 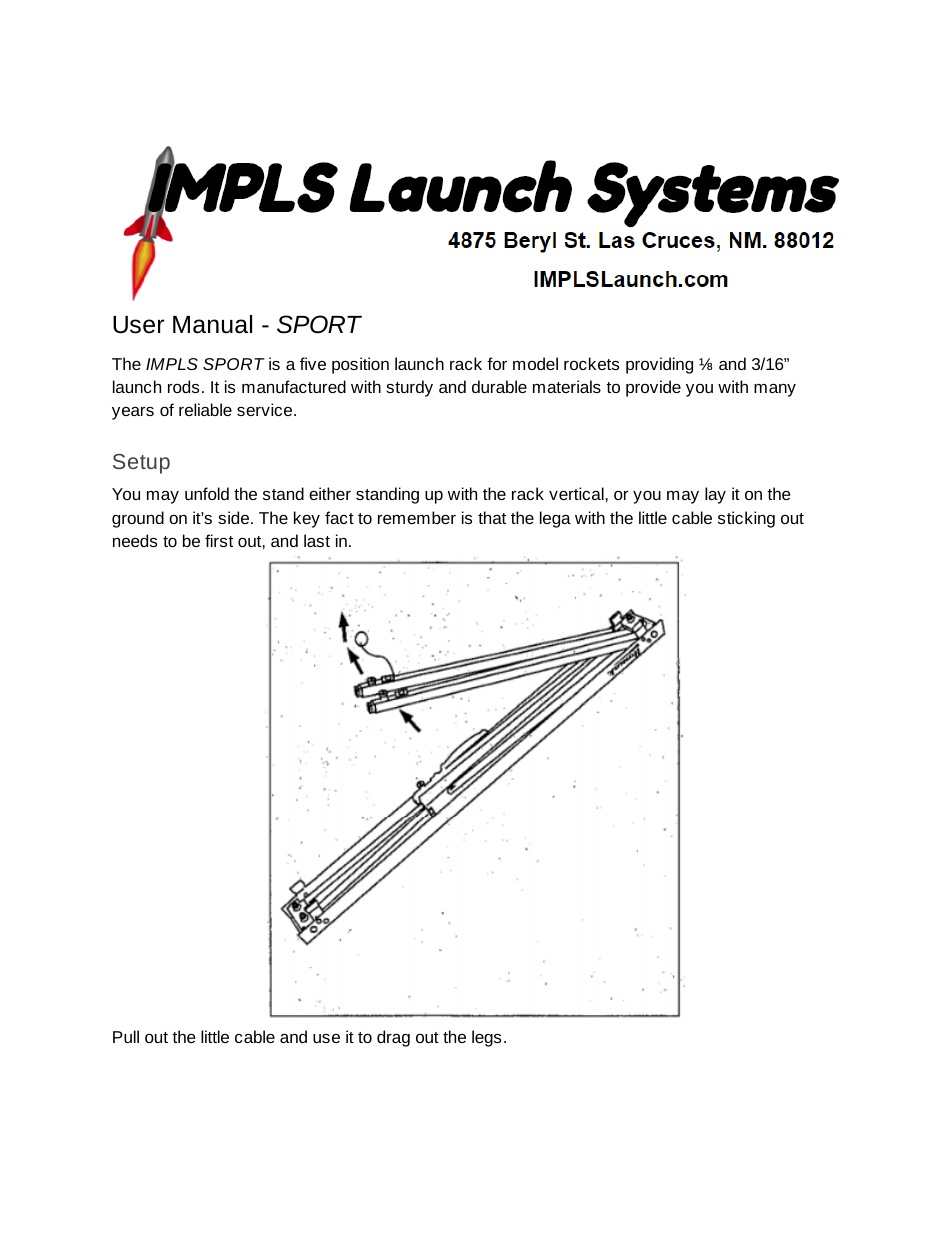 I want to click on remember, so click(x=417, y=517).
